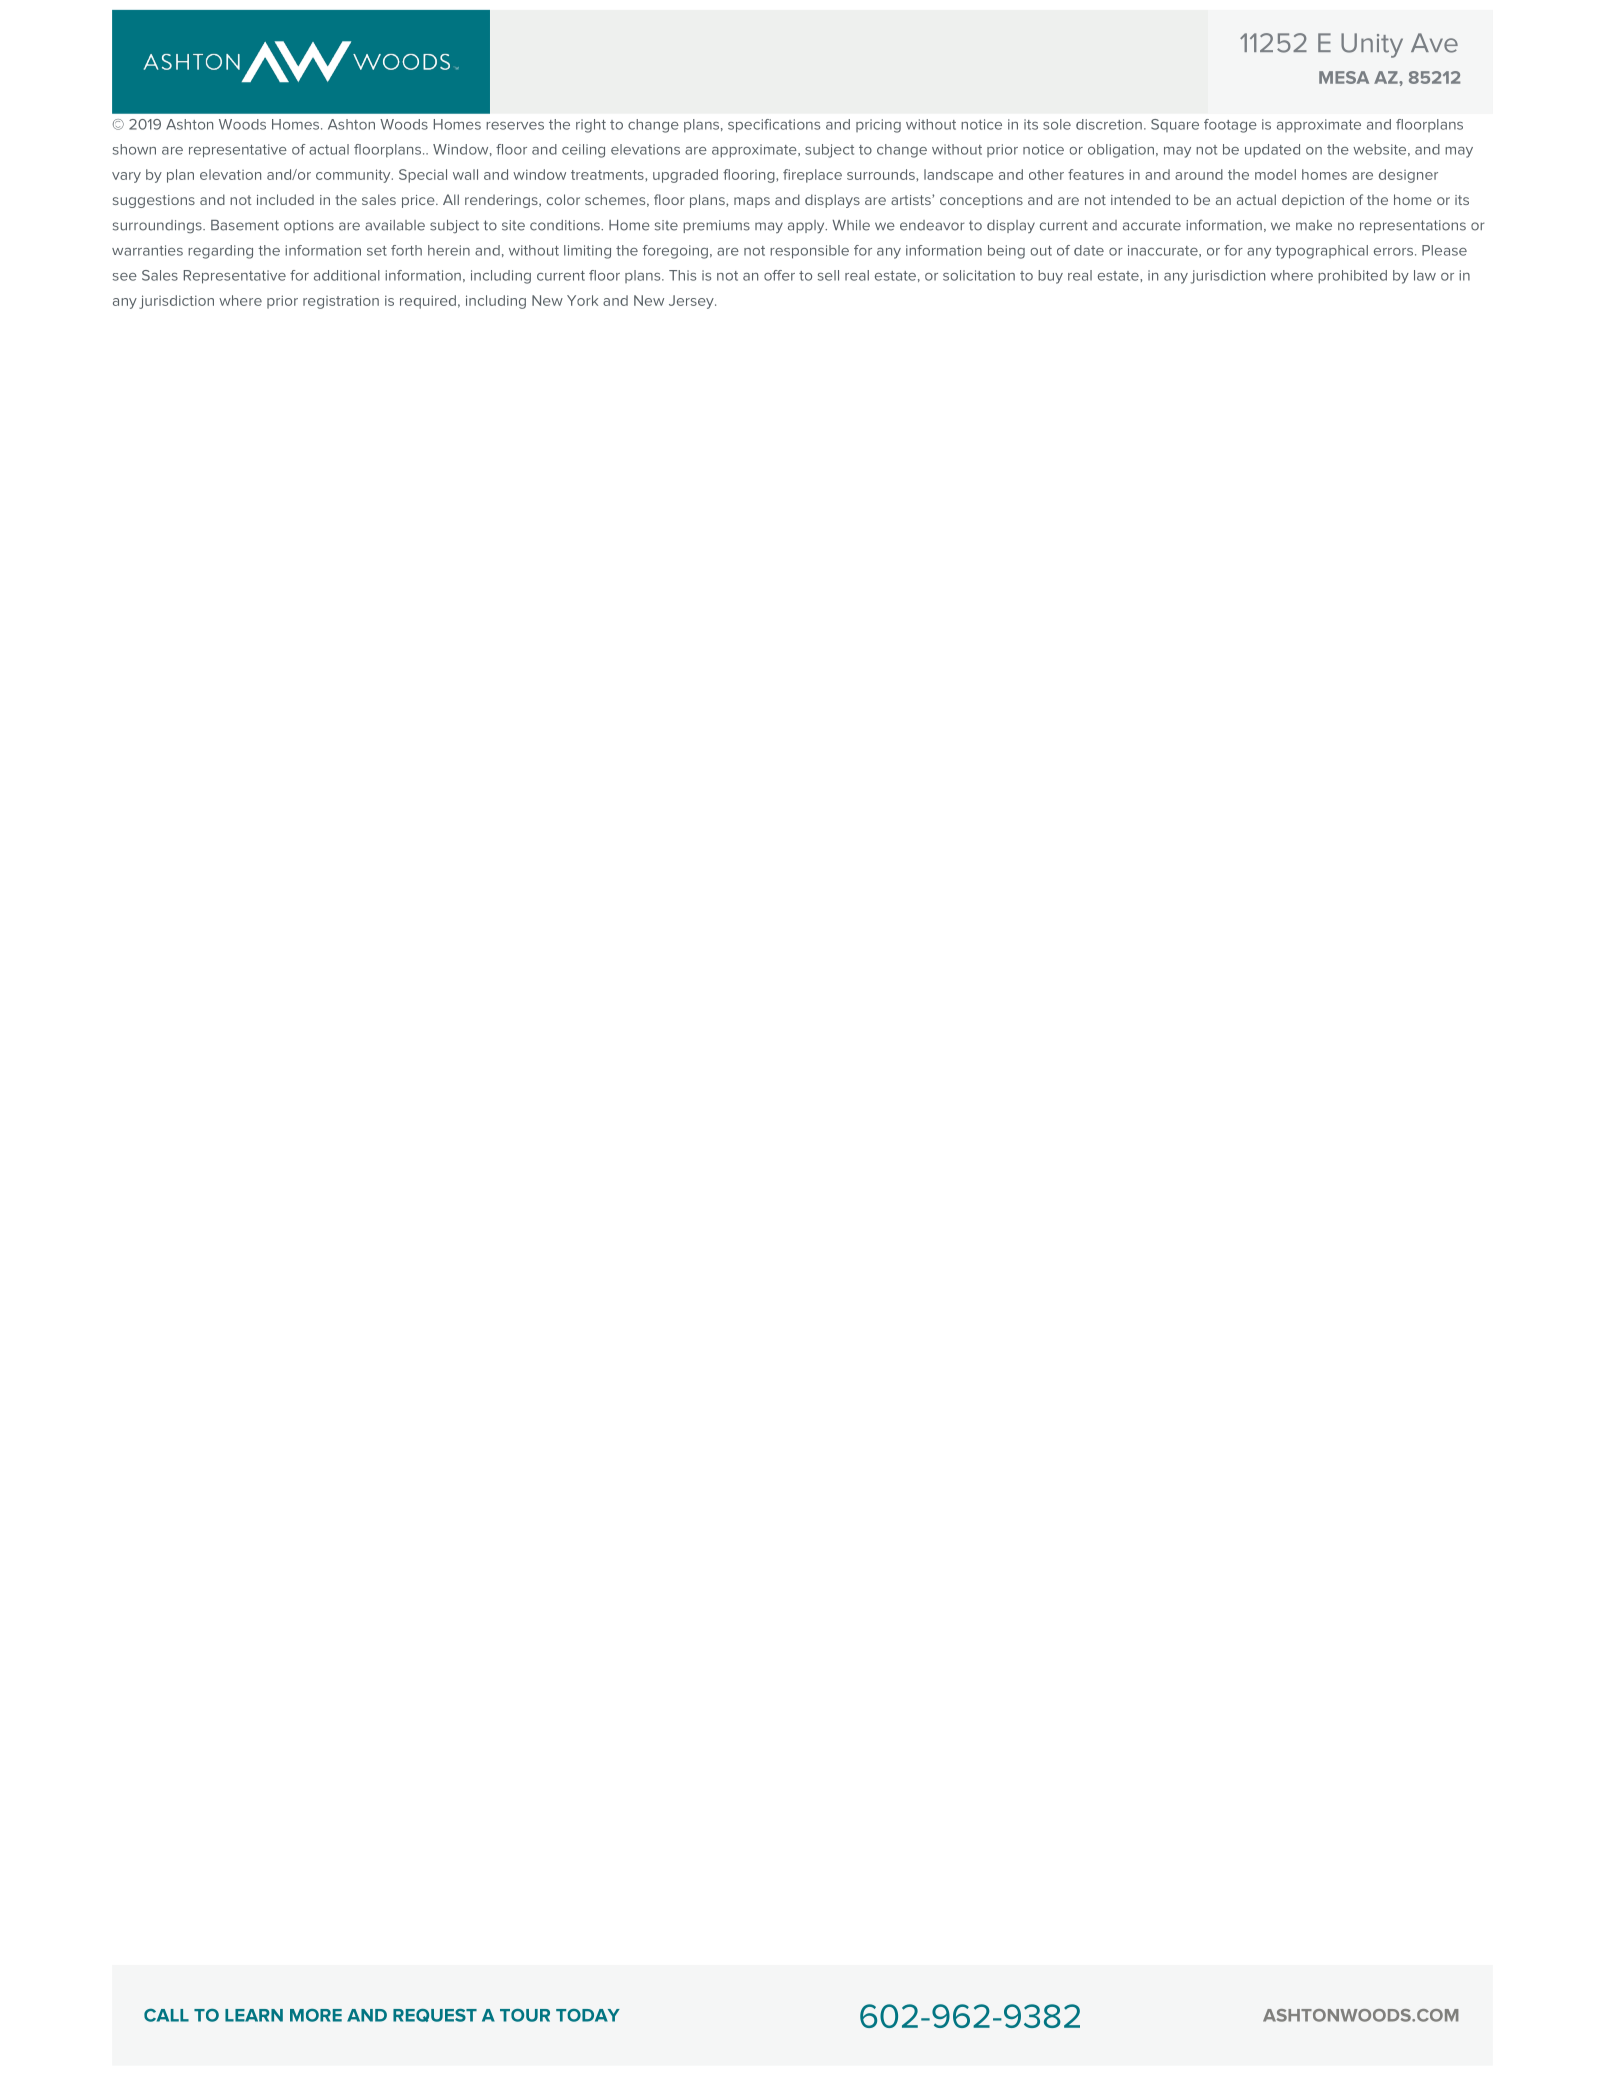 This document has width=1605, height=2077. I want to click on specifications, so click(774, 126).
